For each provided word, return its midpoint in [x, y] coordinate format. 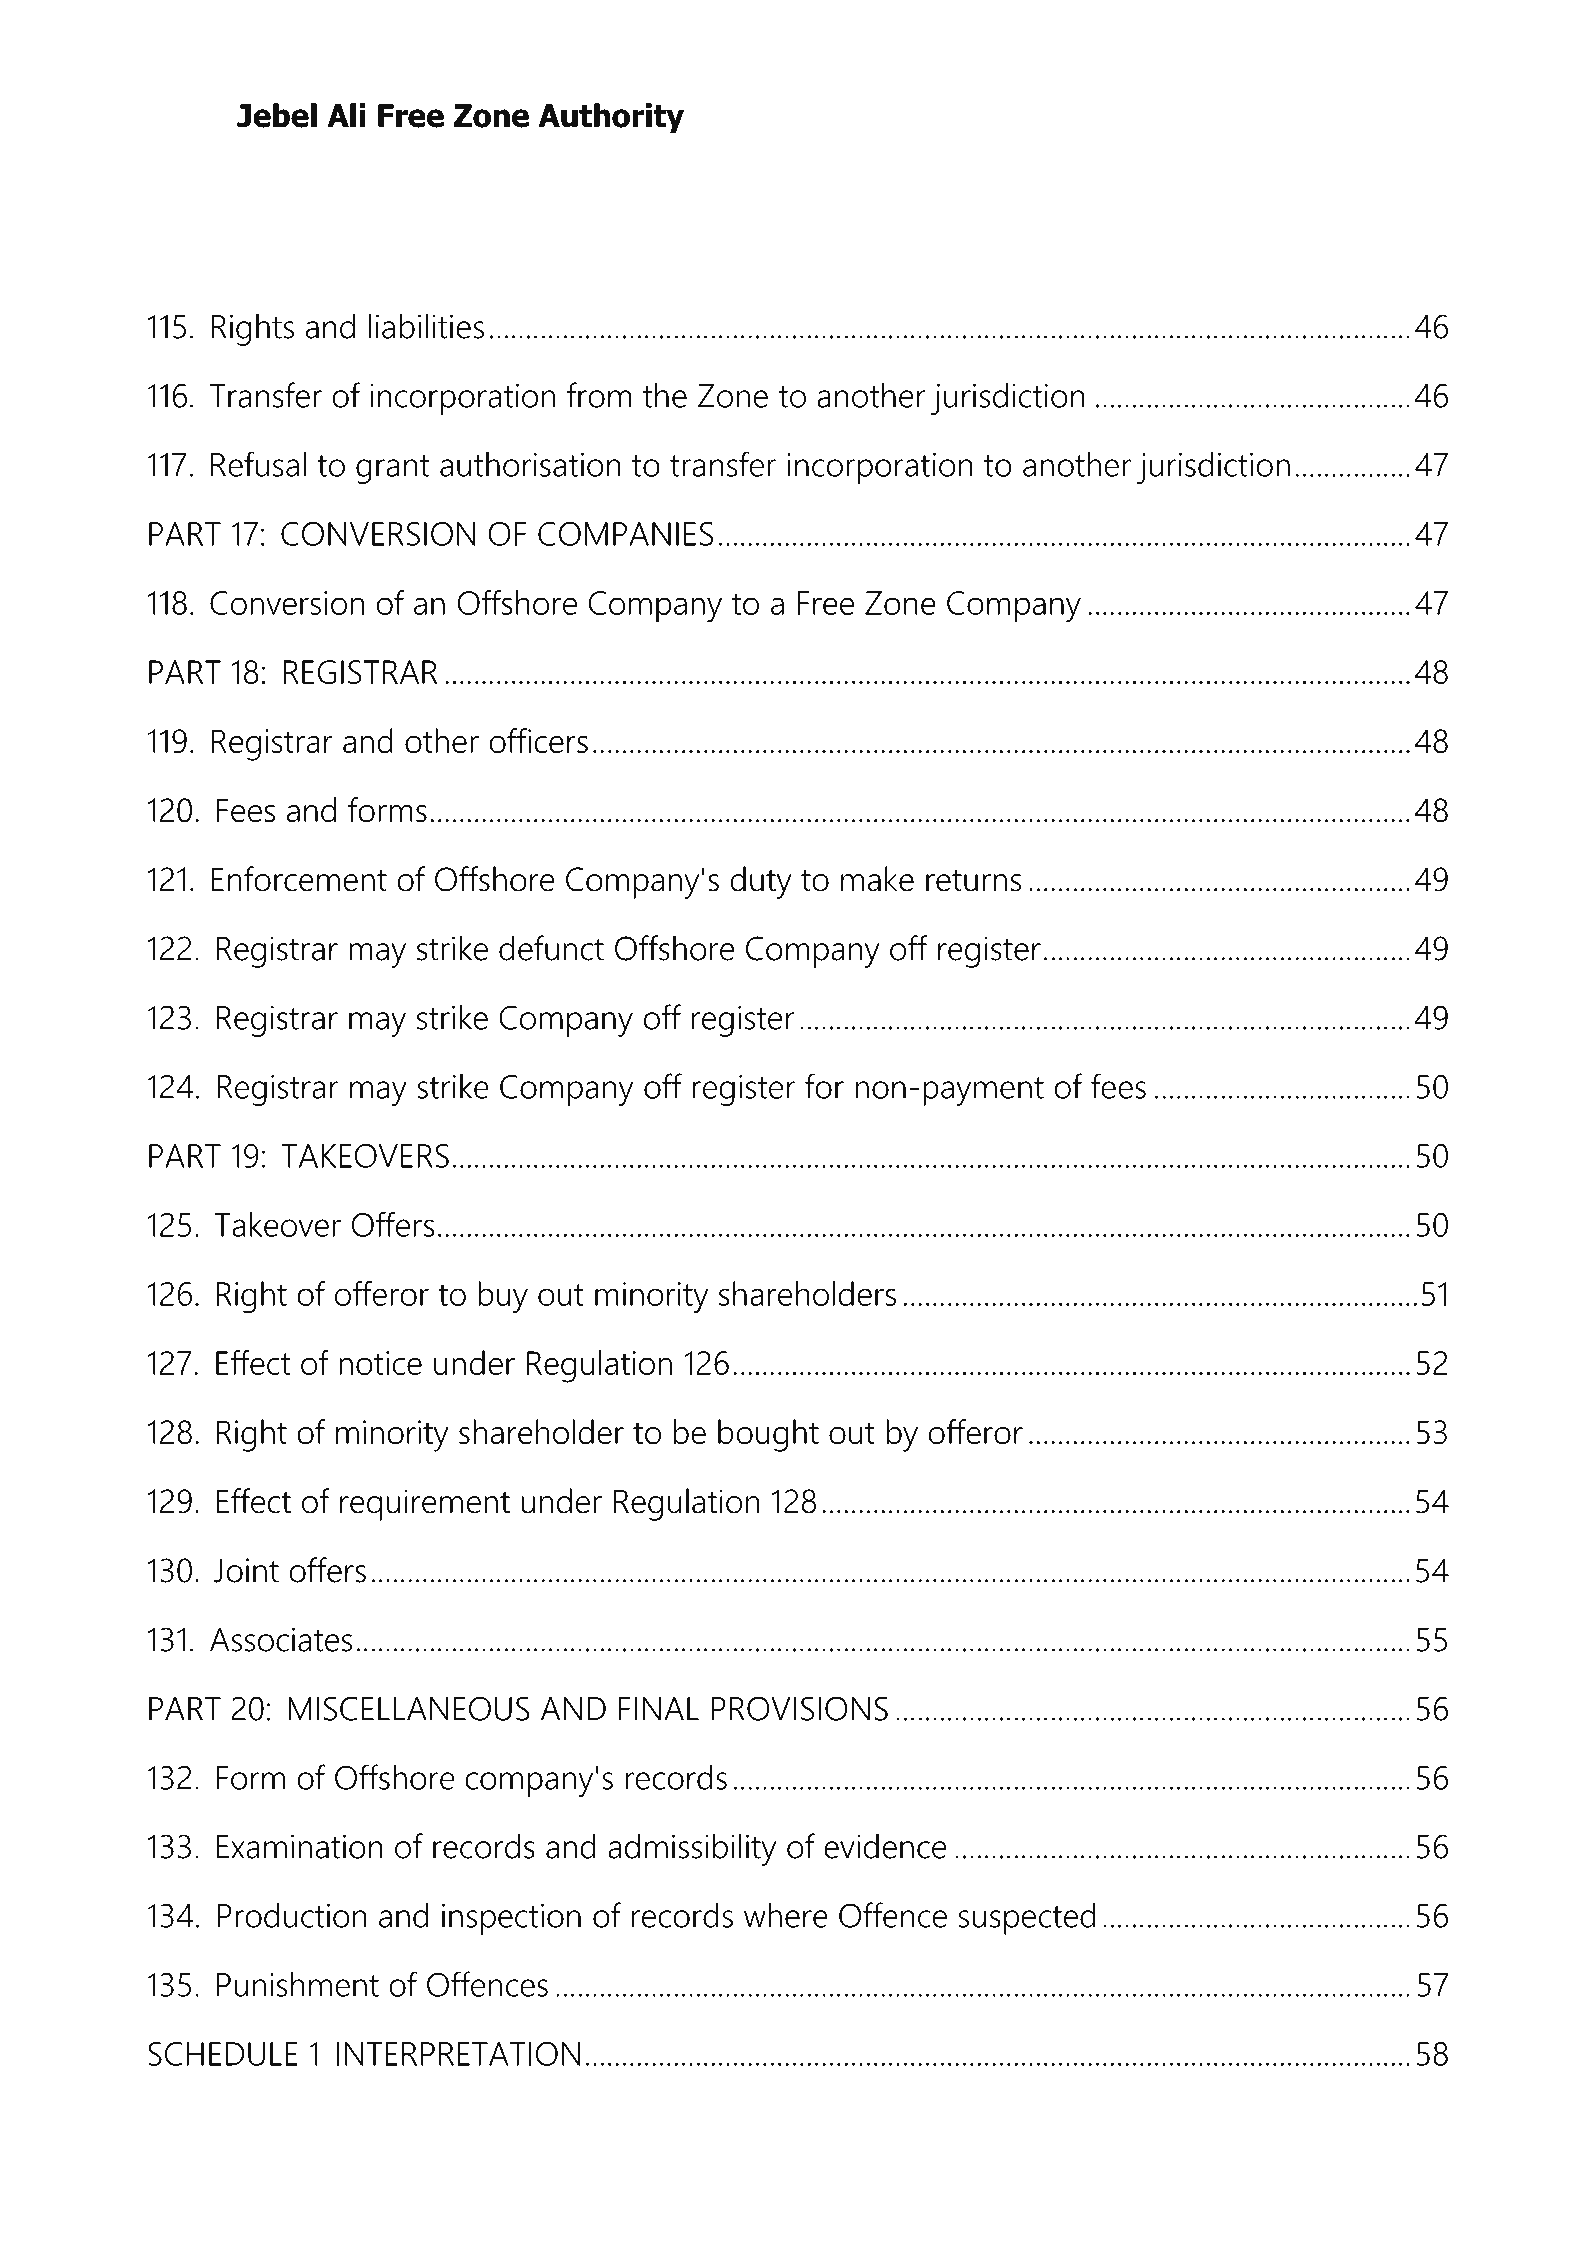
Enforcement [299, 879]
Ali [346, 115]
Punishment [298, 1984]
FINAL [659, 1709]
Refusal [258, 464]
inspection [511, 1919]
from [599, 395]
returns [973, 881]
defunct [551, 948]
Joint [246, 1570]
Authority [611, 118]
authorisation [530, 464]
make [877, 879]
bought [768, 1435]
